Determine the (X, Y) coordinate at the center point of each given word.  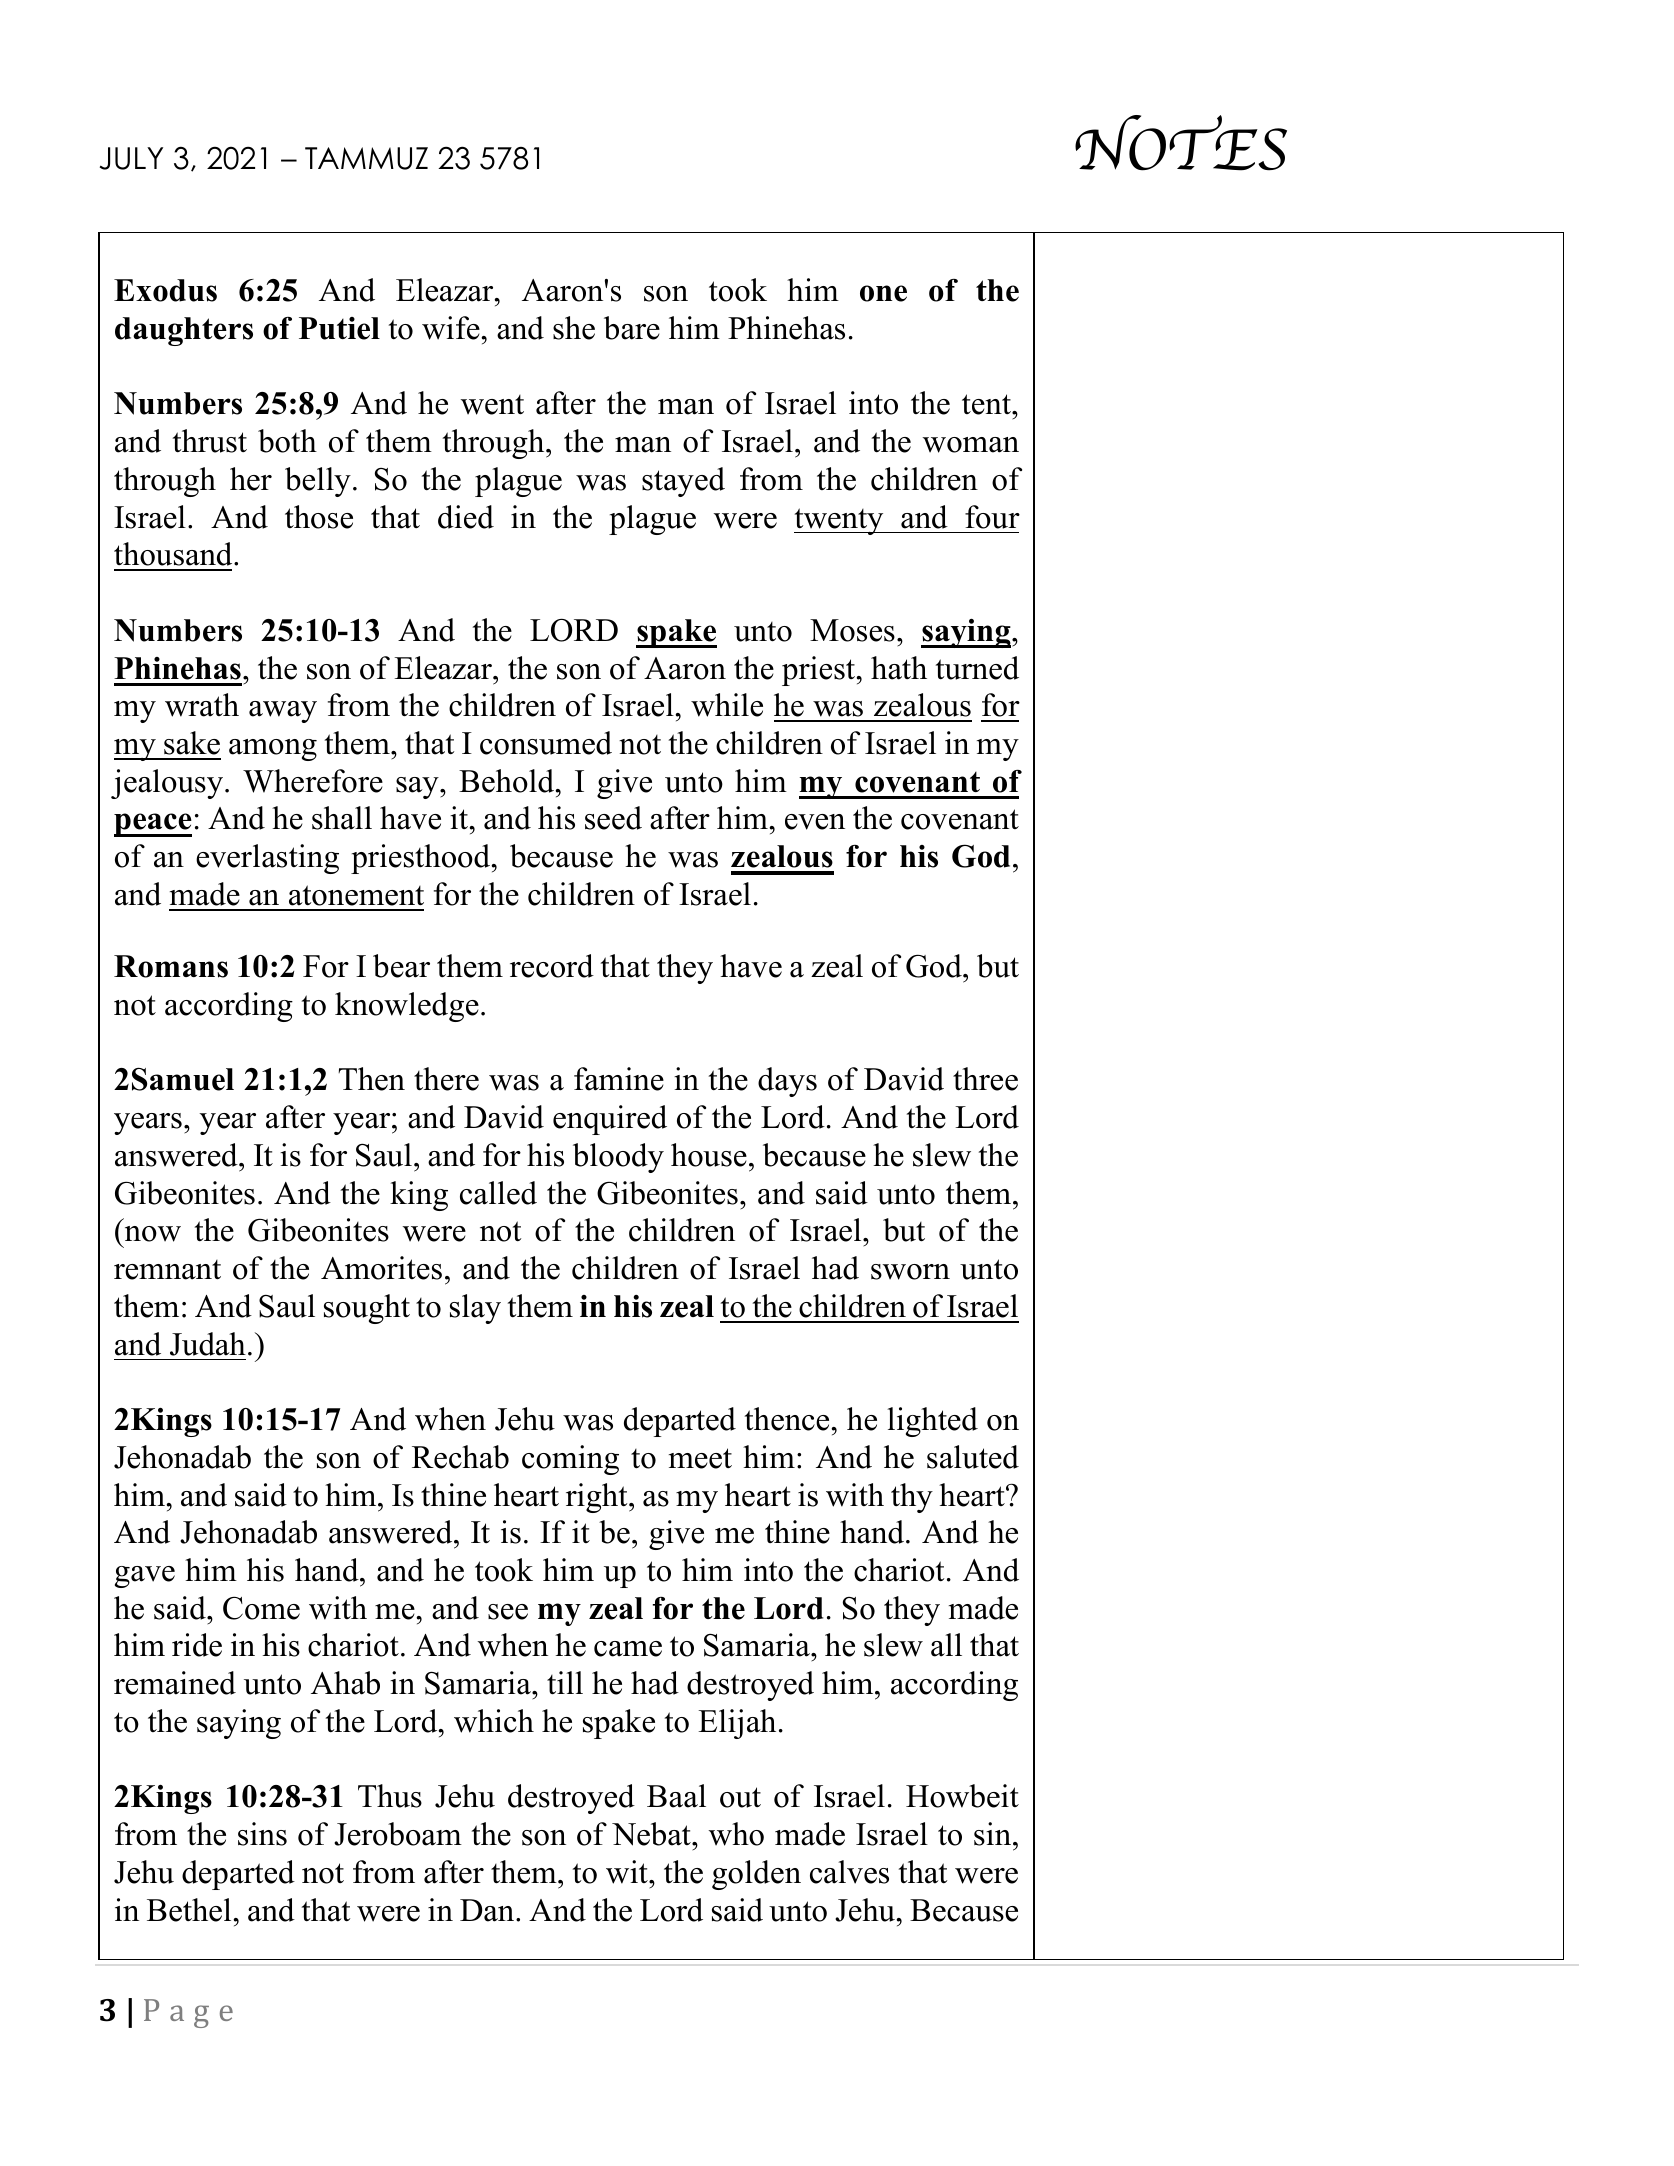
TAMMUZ (366, 158)
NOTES (1181, 143)
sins (262, 1834)
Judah (208, 1344)
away (283, 712)
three (985, 1079)
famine (619, 1079)
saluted (973, 1457)
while (727, 705)
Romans (171, 966)
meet (700, 1458)
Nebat (652, 1834)
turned (977, 668)
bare (632, 328)
